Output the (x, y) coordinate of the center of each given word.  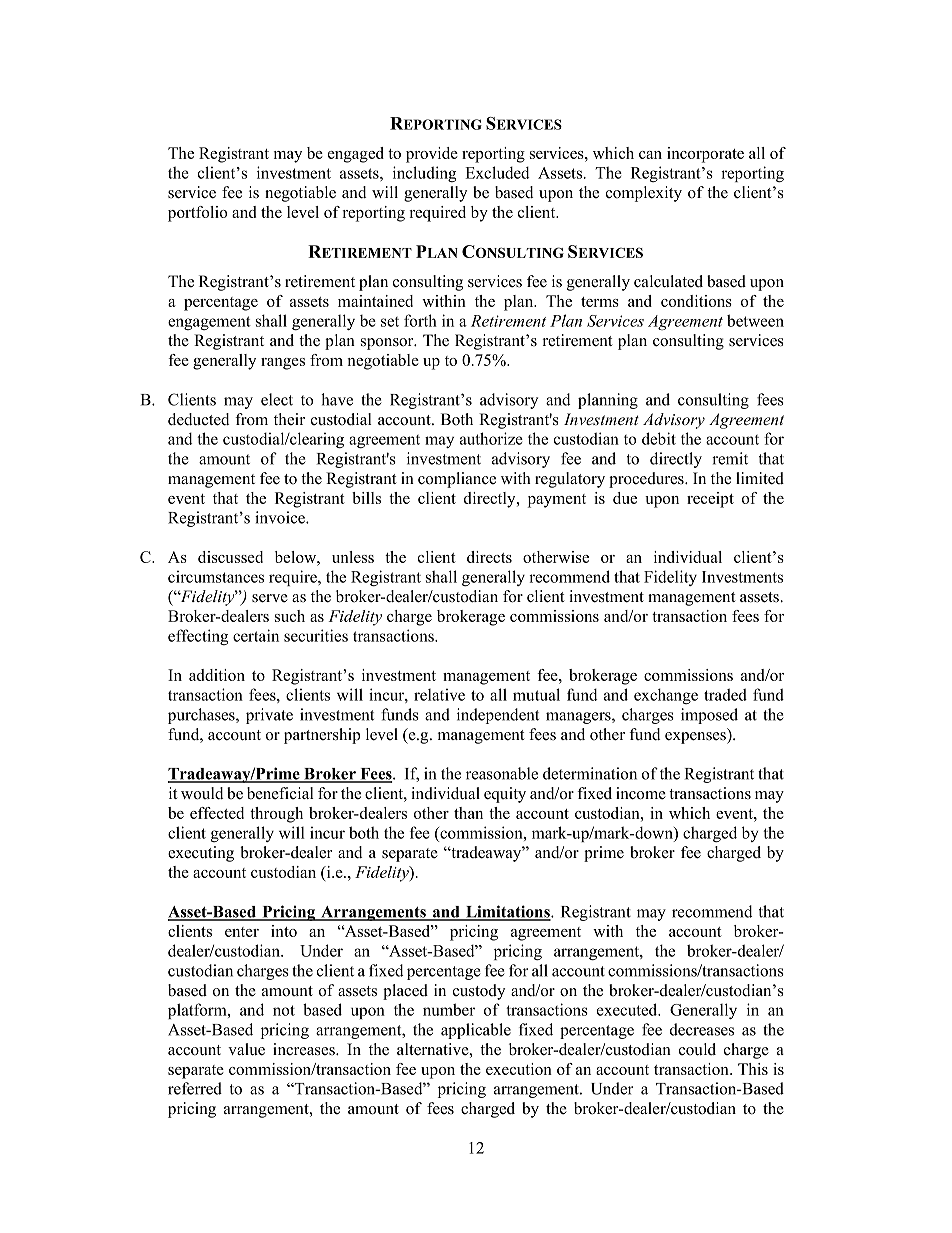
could (697, 1049)
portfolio (197, 214)
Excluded (497, 172)
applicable (476, 1031)
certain (256, 635)
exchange (666, 696)
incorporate (705, 155)
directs (489, 557)
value (246, 1049)
